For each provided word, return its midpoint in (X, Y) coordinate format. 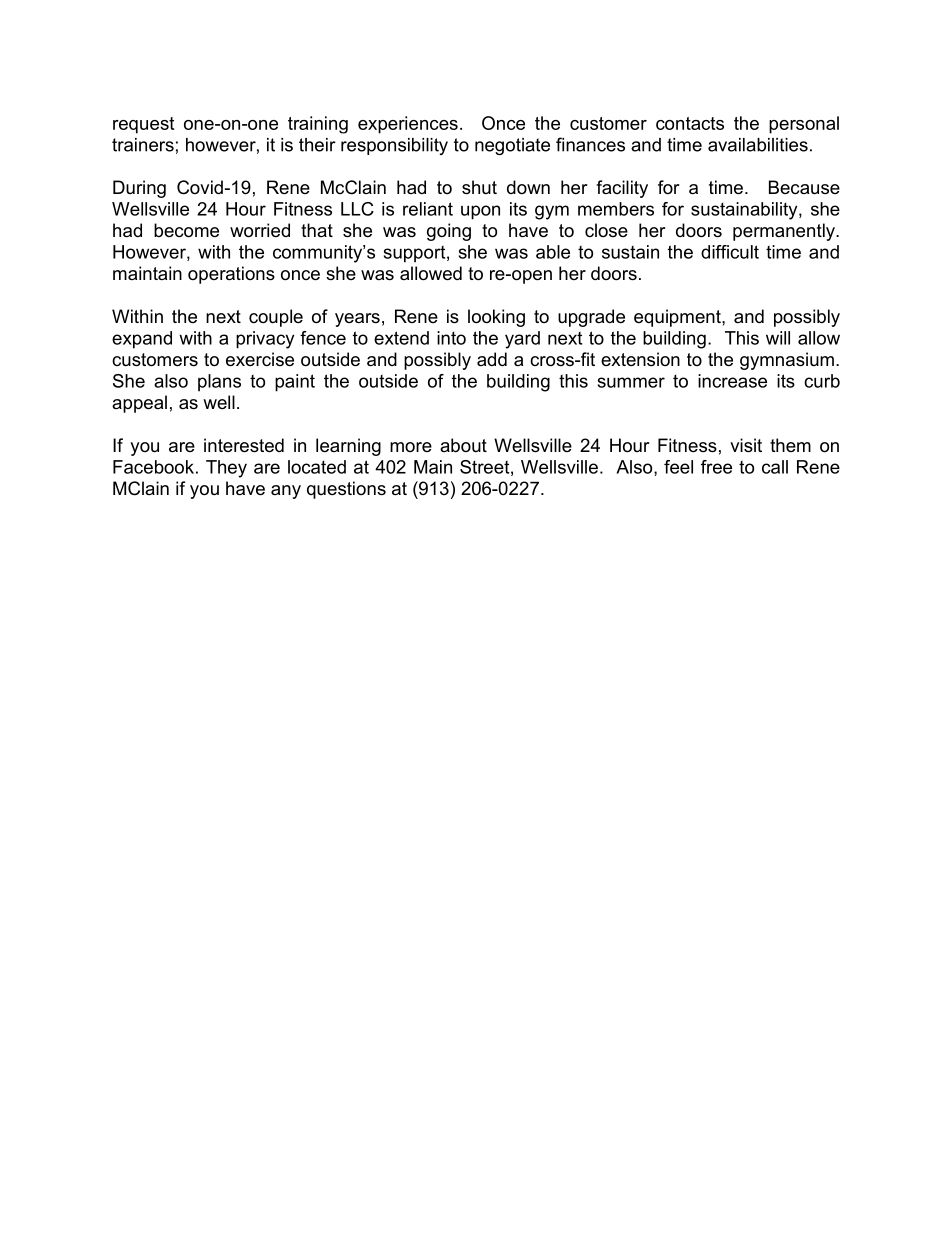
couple (276, 318)
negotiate (512, 146)
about (463, 445)
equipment (678, 318)
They (226, 469)
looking (496, 318)
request (143, 125)
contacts (690, 123)
